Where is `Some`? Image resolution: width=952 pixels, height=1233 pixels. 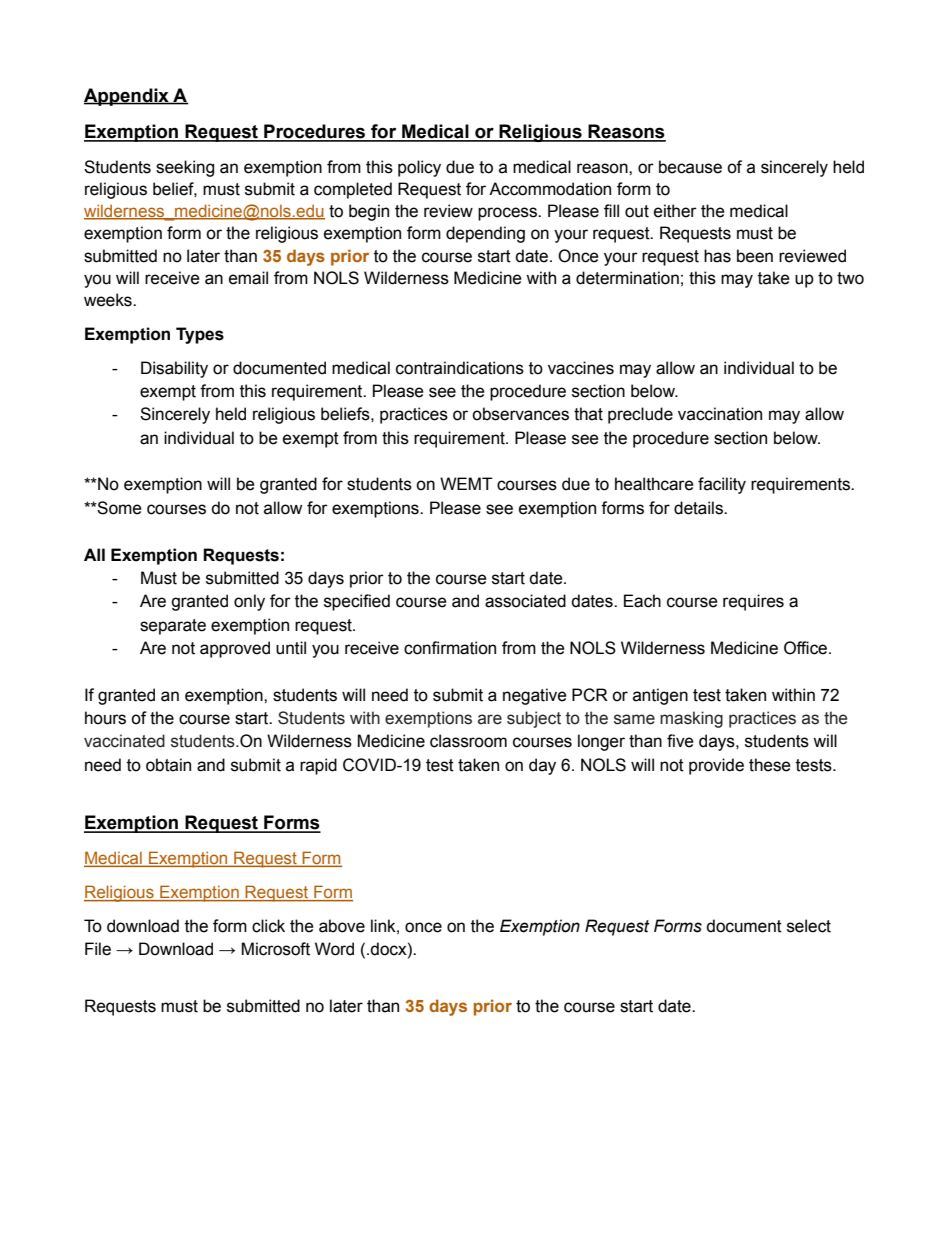
Some is located at coordinates (119, 508).
